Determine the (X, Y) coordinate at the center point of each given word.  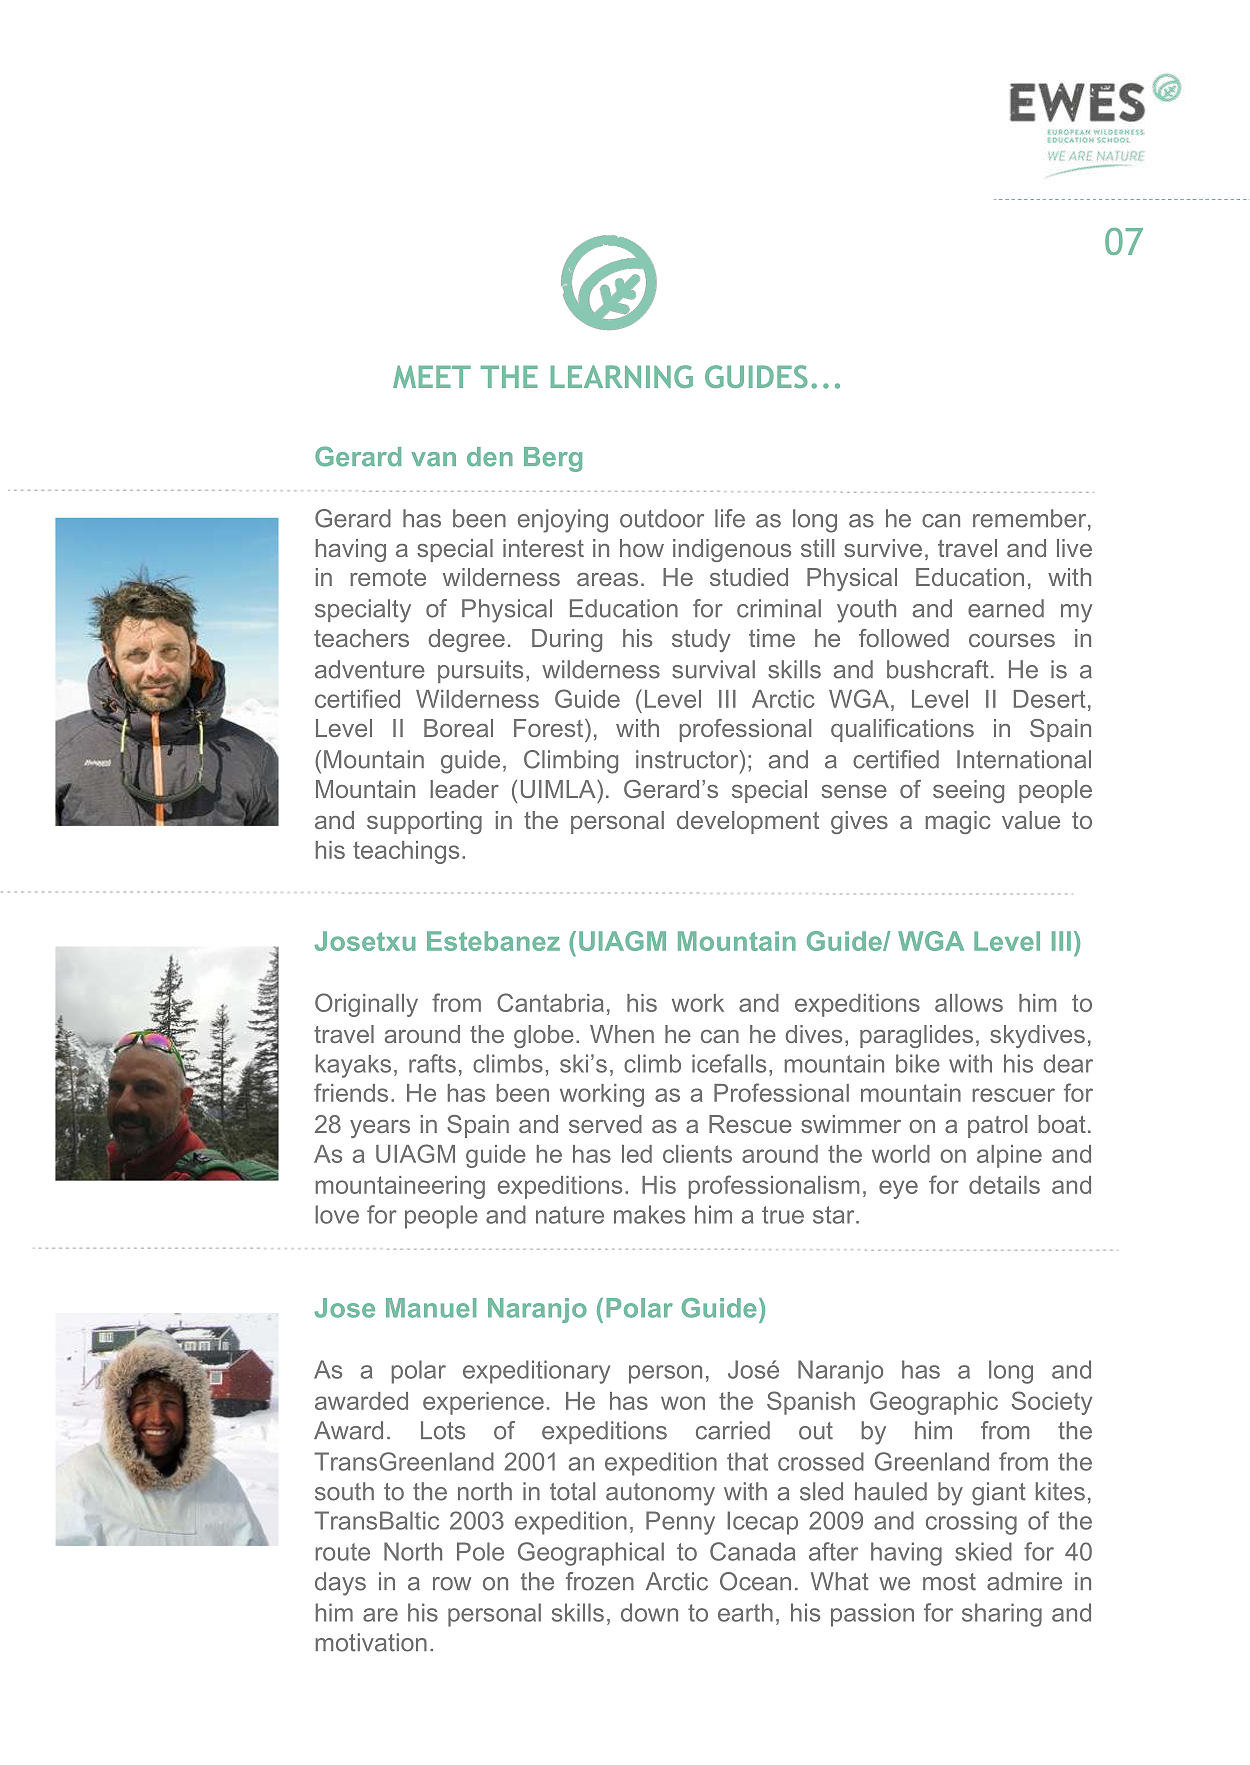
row (452, 1584)
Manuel (431, 1308)
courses (1012, 640)
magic (958, 822)
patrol (997, 1126)
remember (1031, 519)
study (701, 640)
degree (466, 640)
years (380, 1129)
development (748, 822)
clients (697, 1154)
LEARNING (622, 376)
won (683, 1403)
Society (1052, 1403)
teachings (406, 852)
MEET (432, 377)
